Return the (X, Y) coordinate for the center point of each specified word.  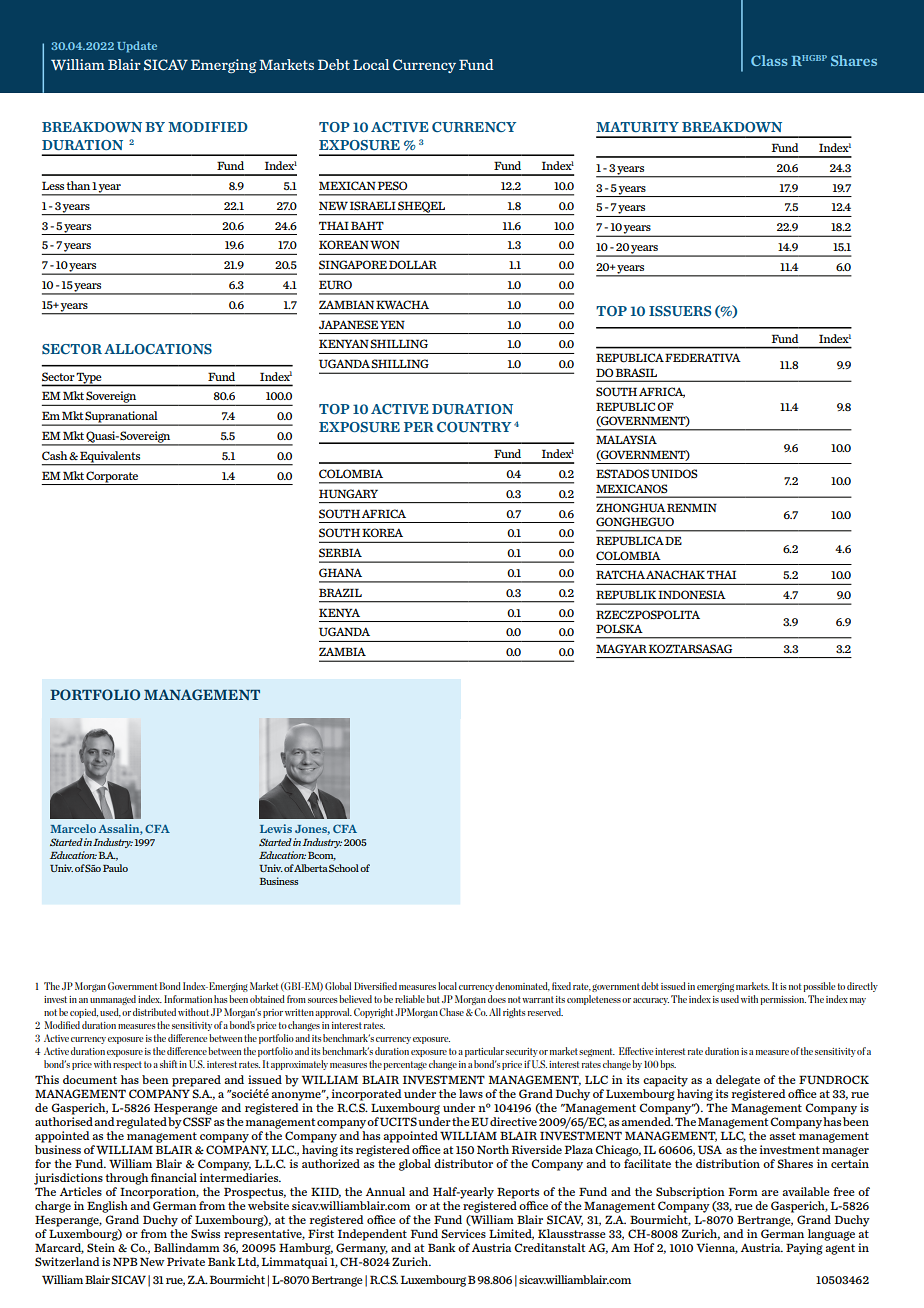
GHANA (340, 572)
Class (769, 60)
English (107, 1207)
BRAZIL (340, 592)
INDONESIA (692, 595)
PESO (392, 185)
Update (137, 47)
